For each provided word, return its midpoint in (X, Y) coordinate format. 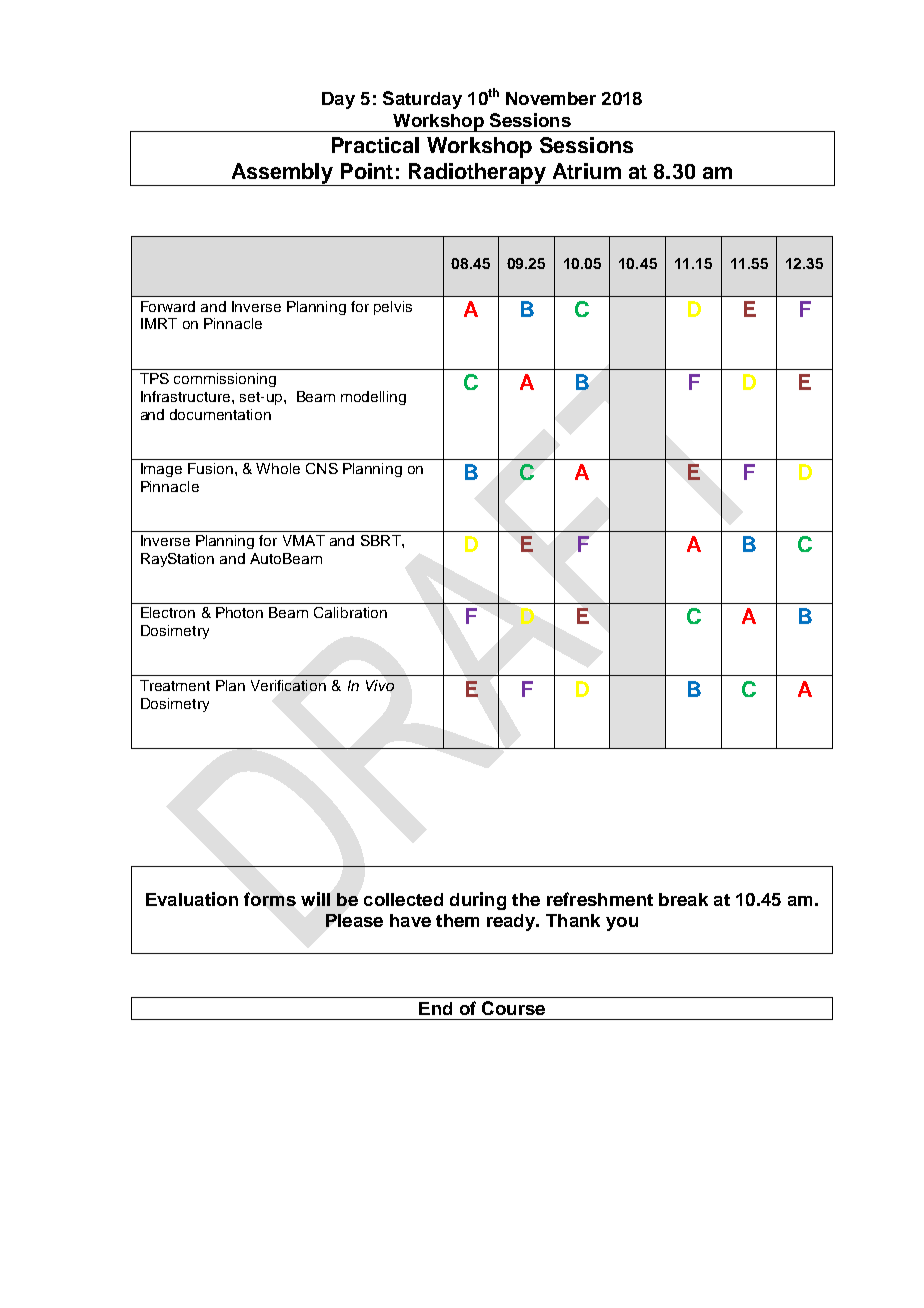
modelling (373, 398)
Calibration (350, 612)
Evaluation (192, 899)
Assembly (282, 174)
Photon (239, 612)
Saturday (422, 100)
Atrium (587, 171)
